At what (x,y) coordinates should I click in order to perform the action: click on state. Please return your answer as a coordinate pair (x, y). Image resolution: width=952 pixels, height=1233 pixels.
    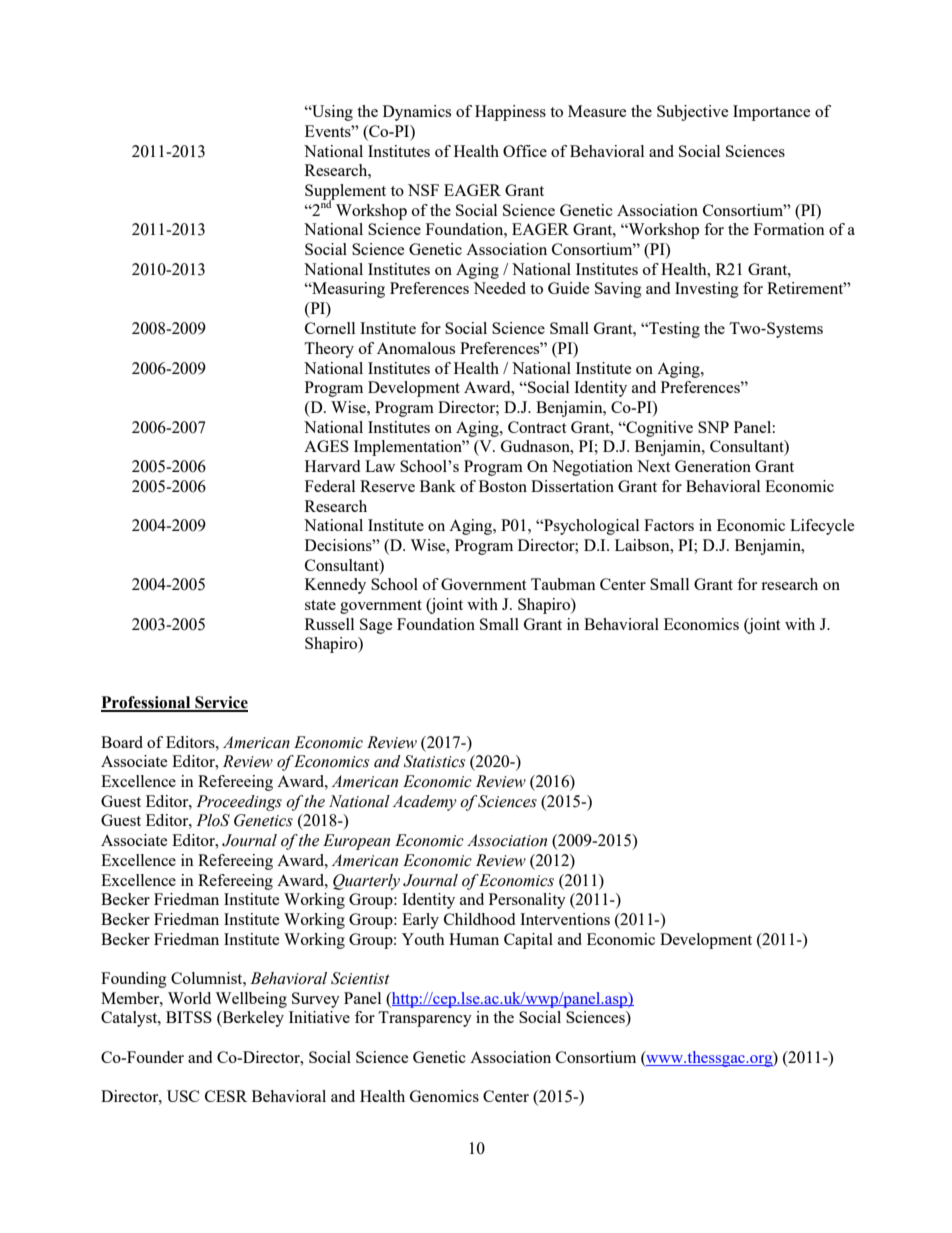
    Looking at the image, I should click on (320, 605).
